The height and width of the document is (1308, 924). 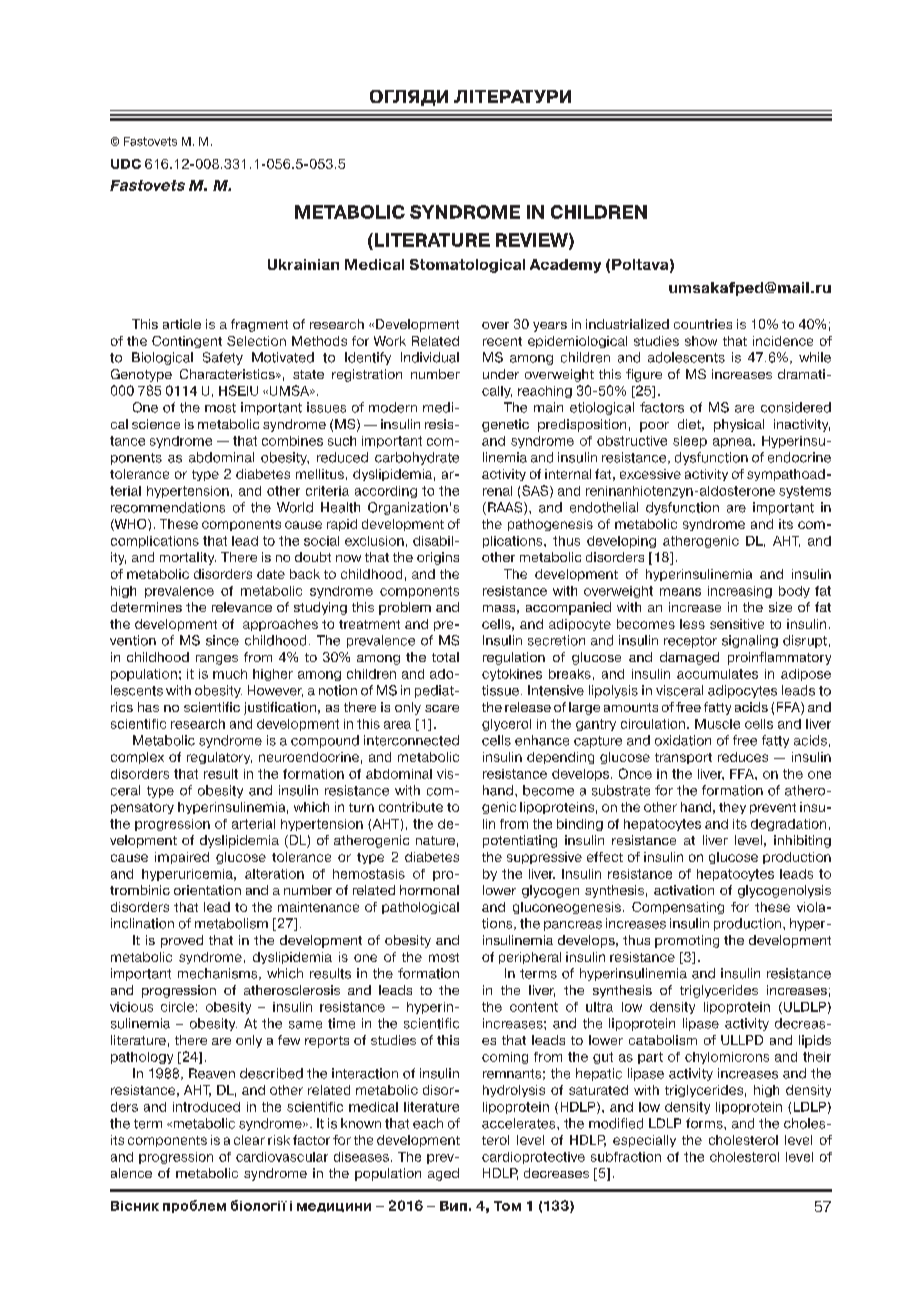 I want to click on scare, so click(x=442, y=708).
